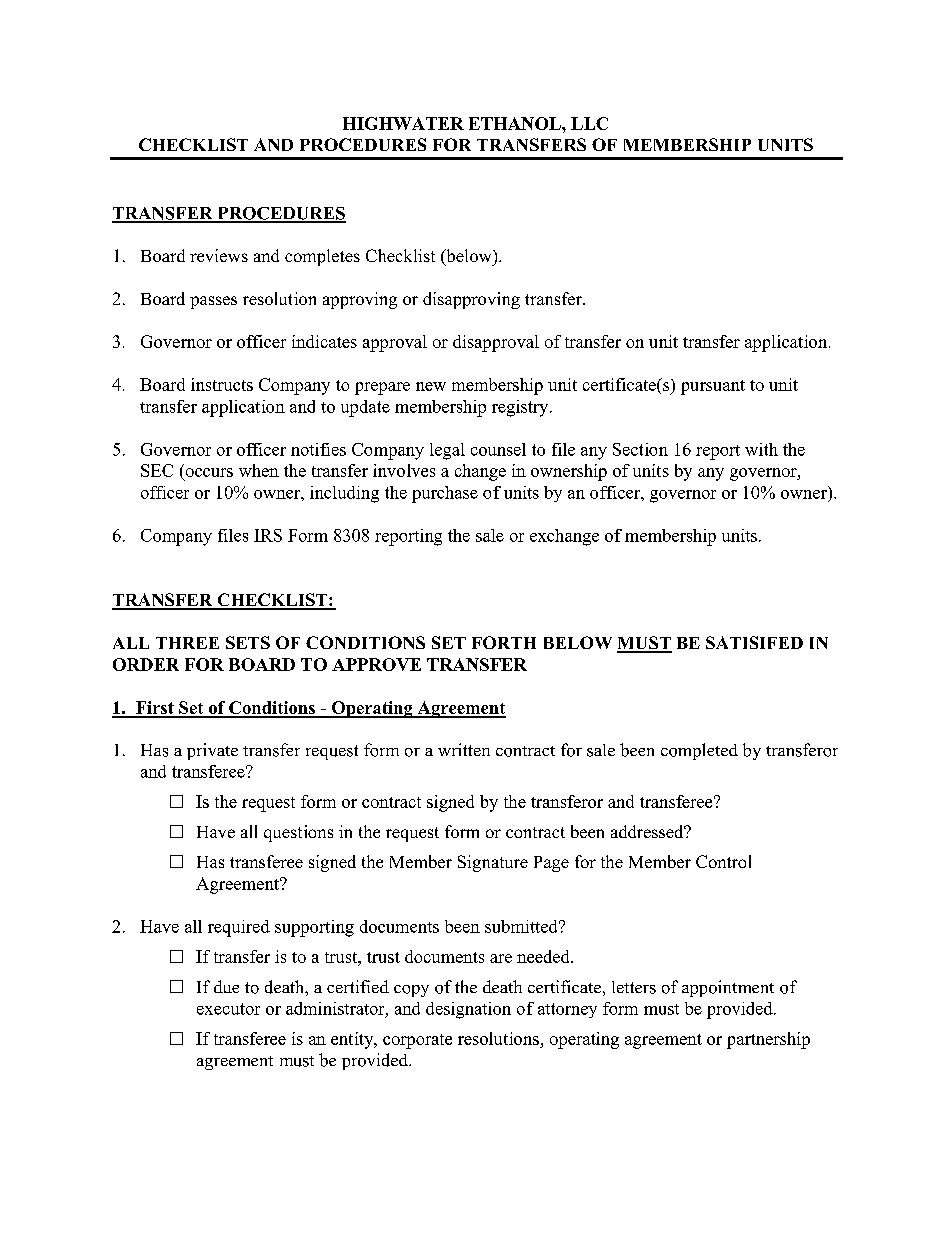 Image resolution: width=952 pixels, height=1233 pixels. Describe the element at coordinates (447, 451) in the image. I see `legal` at that location.
